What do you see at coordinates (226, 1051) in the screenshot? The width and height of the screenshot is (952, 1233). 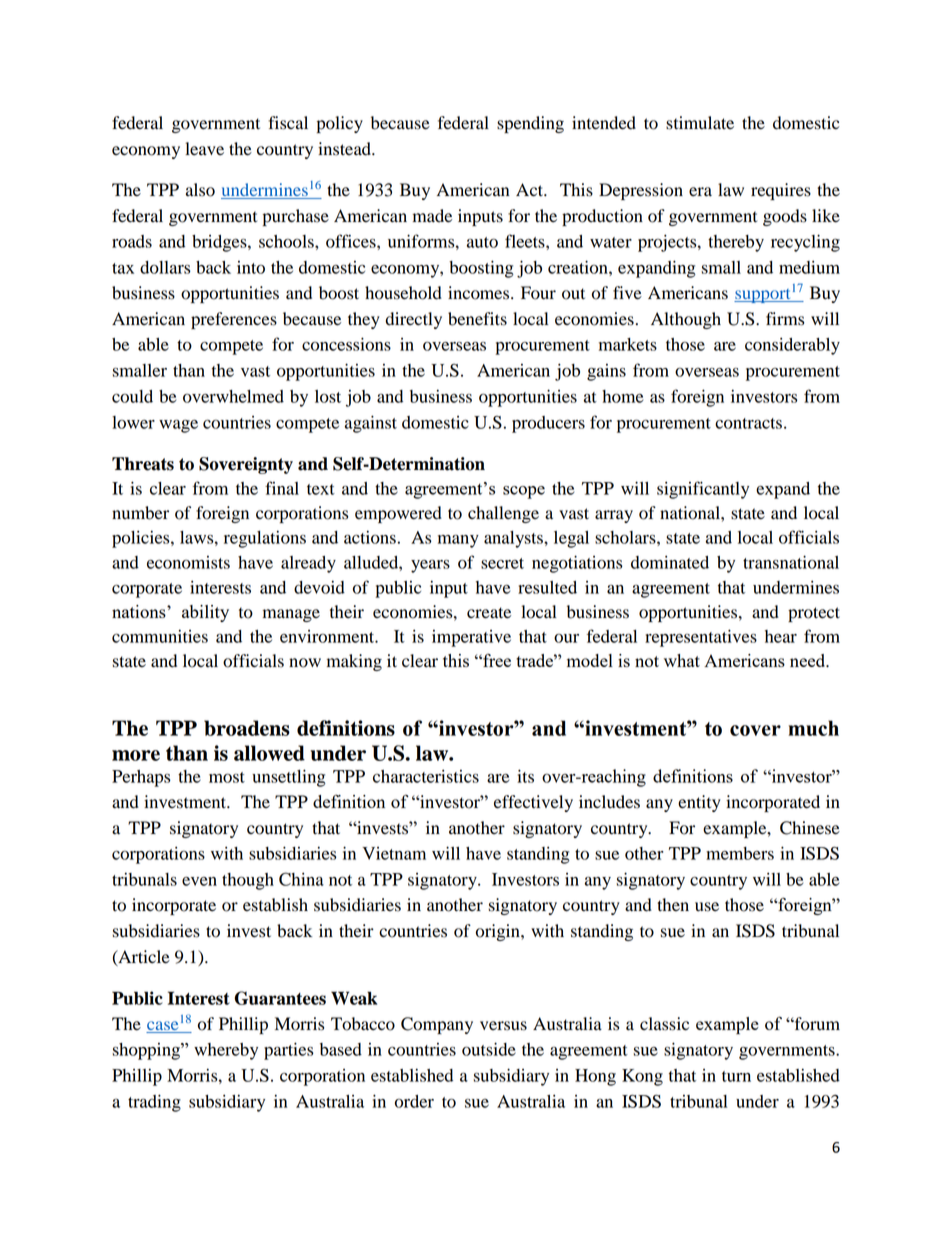 I see `whereby` at bounding box center [226, 1051].
